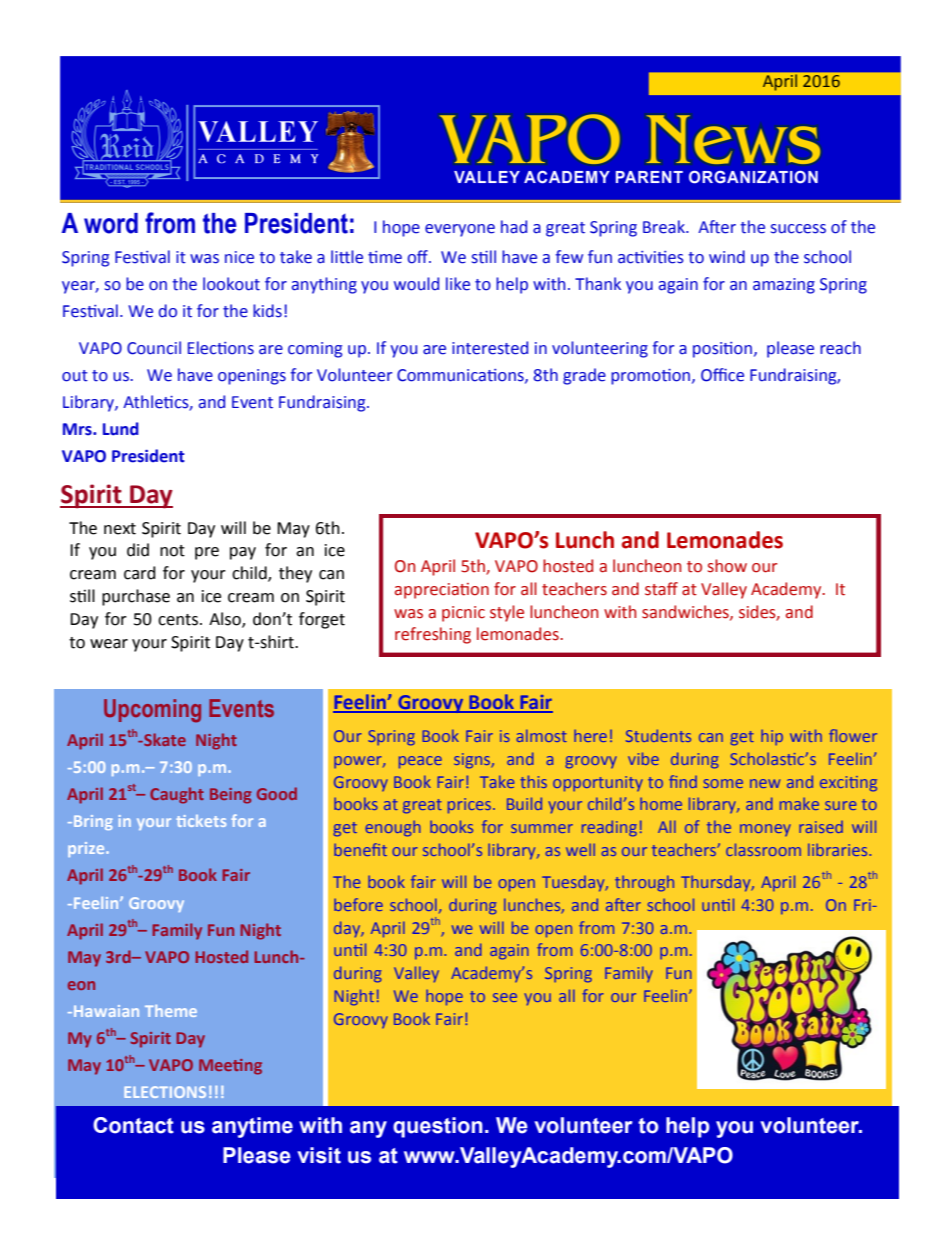 Image resolution: width=952 pixels, height=1233 pixels. Describe the element at coordinates (727, 566) in the document. I see `show` at that location.
